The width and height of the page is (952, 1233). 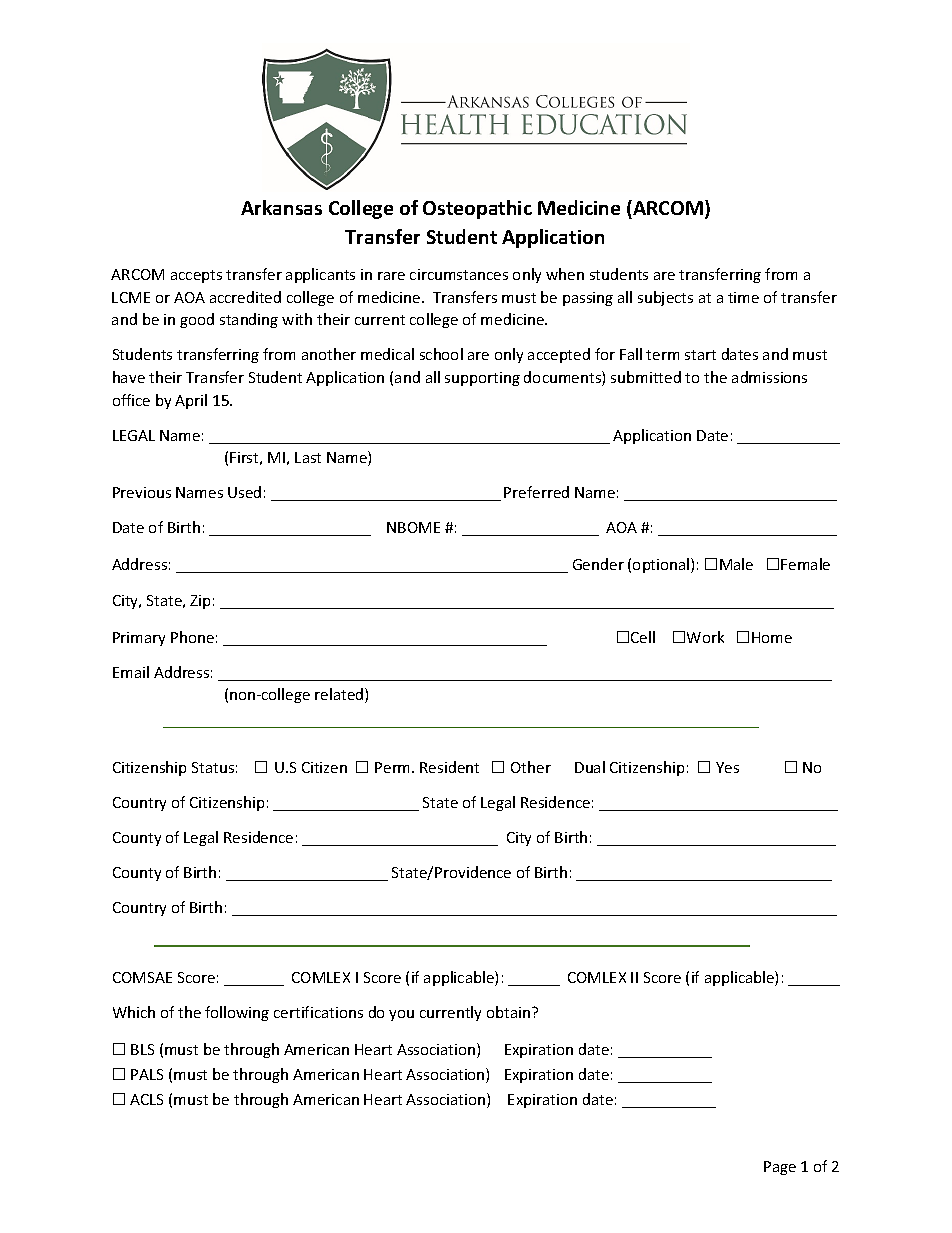 I want to click on Work, so click(x=705, y=637).
